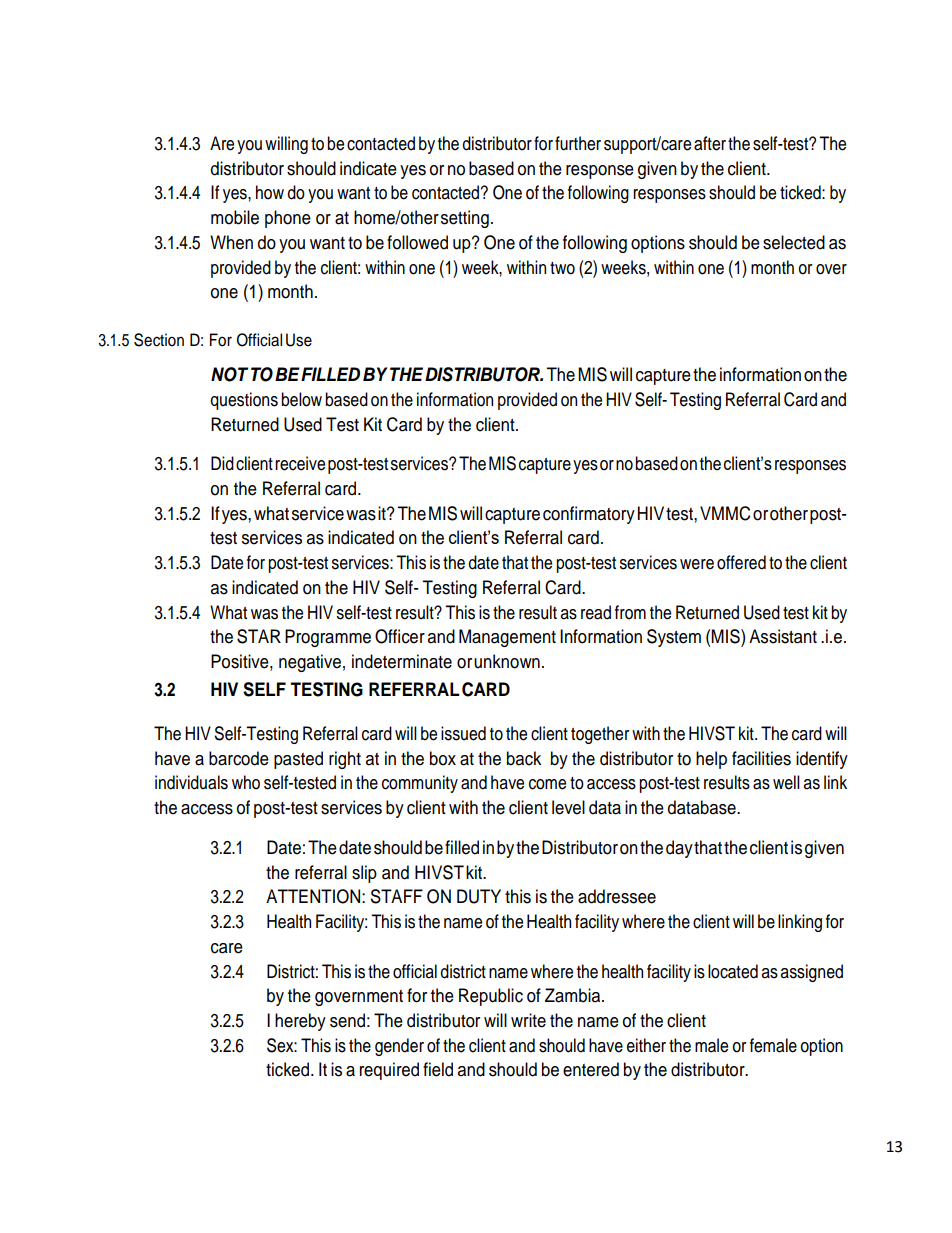 This screenshot has height=1233, width=952. What do you see at coordinates (300, 1022) in the screenshot?
I see `hereby` at bounding box center [300, 1022].
